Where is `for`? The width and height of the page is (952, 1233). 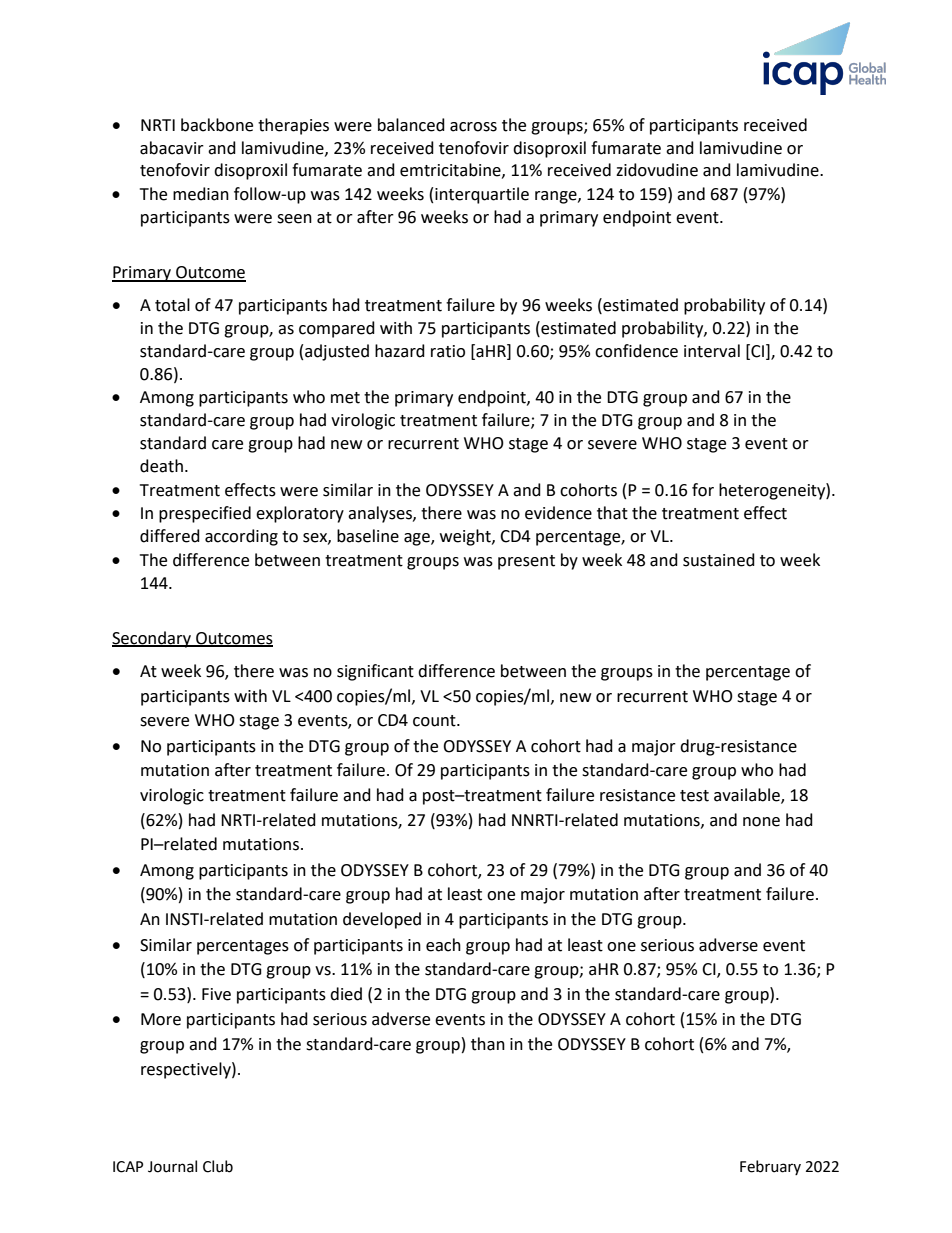 for is located at coordinates (703, 490).
